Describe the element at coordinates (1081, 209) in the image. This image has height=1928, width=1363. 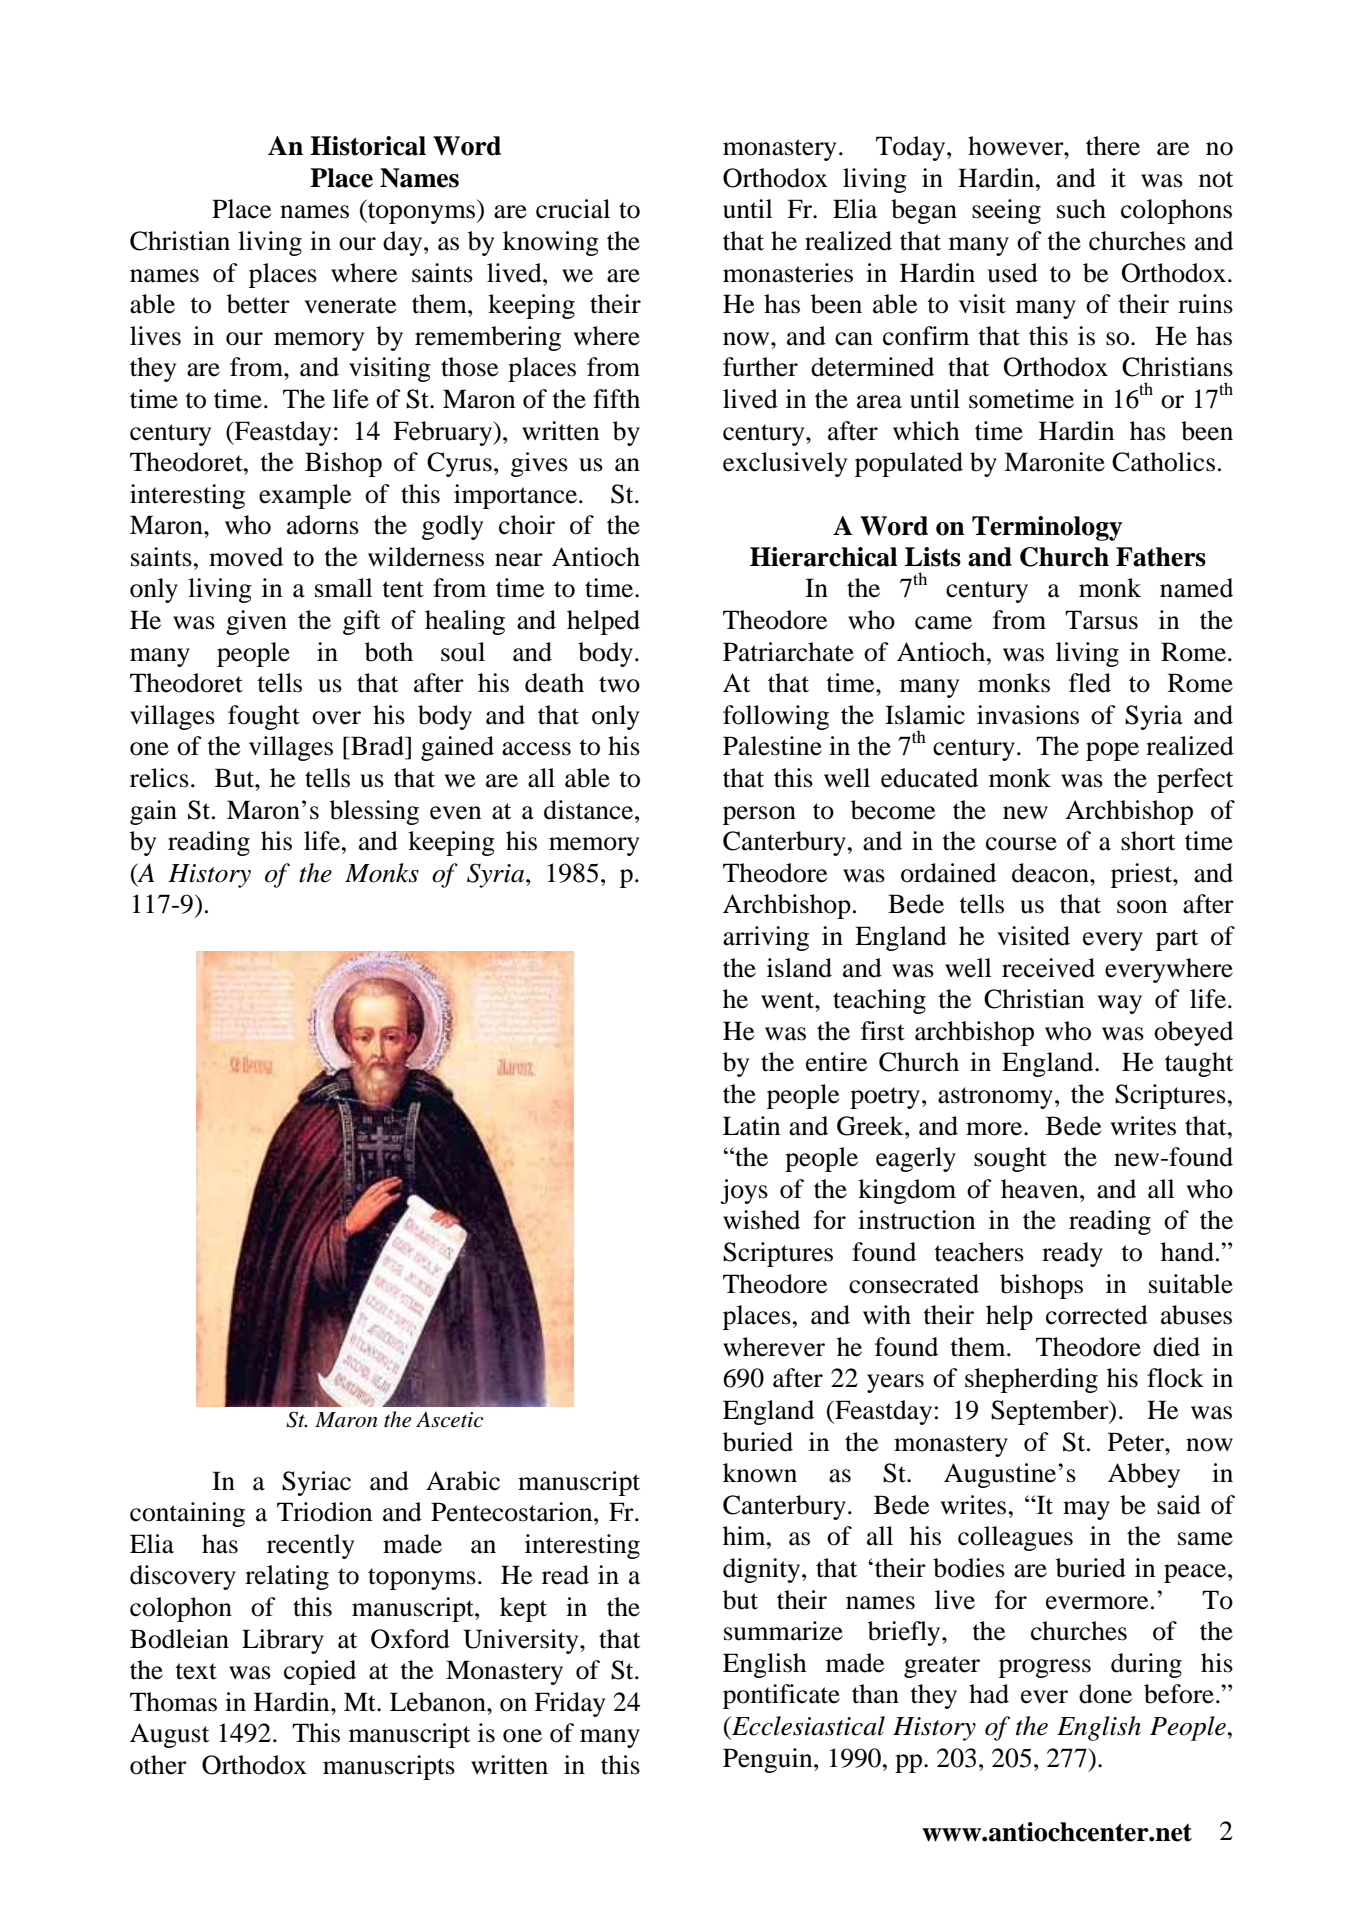
I see `such` at that location.
